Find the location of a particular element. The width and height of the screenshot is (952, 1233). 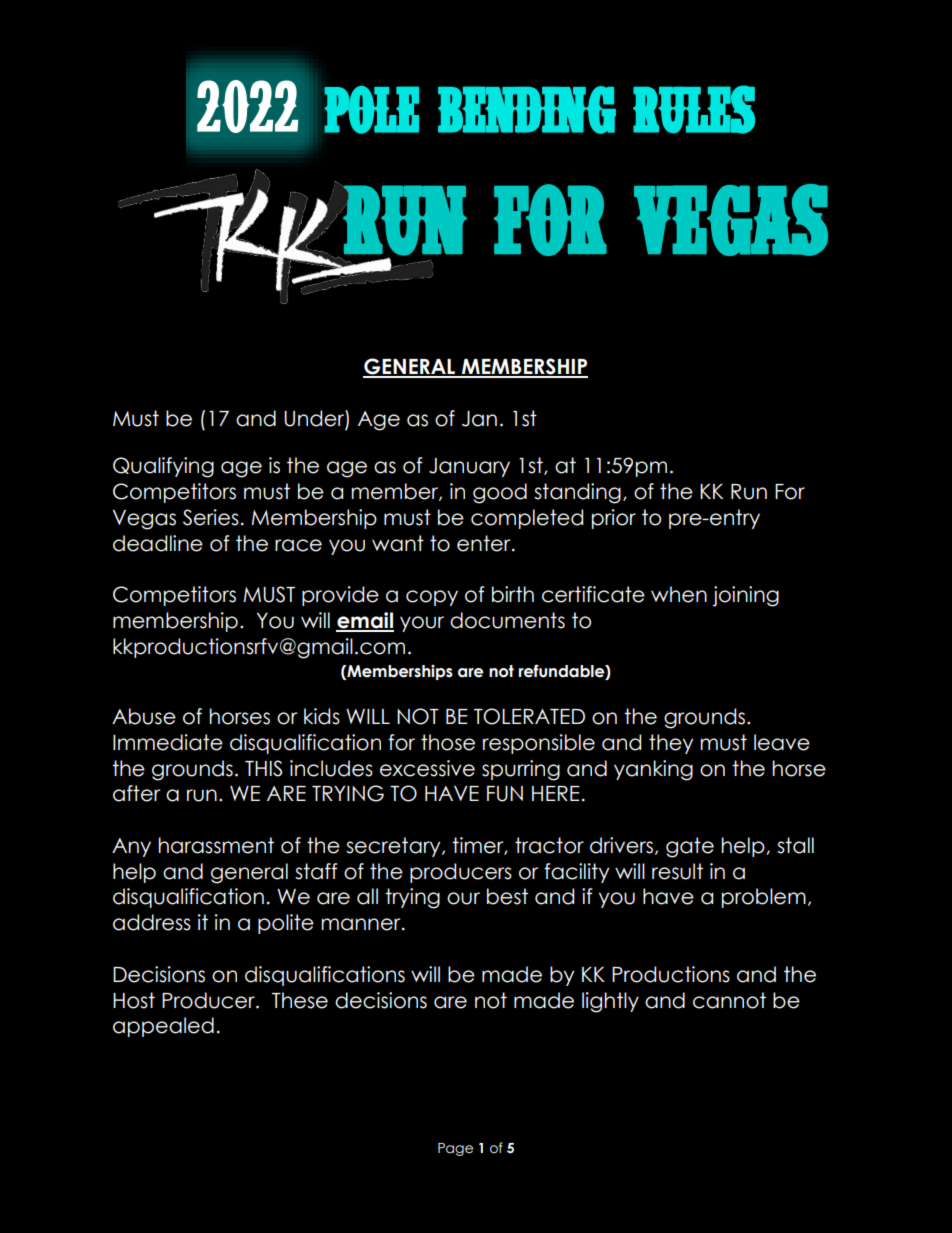

POLE is located at coordinates (371, 110).
